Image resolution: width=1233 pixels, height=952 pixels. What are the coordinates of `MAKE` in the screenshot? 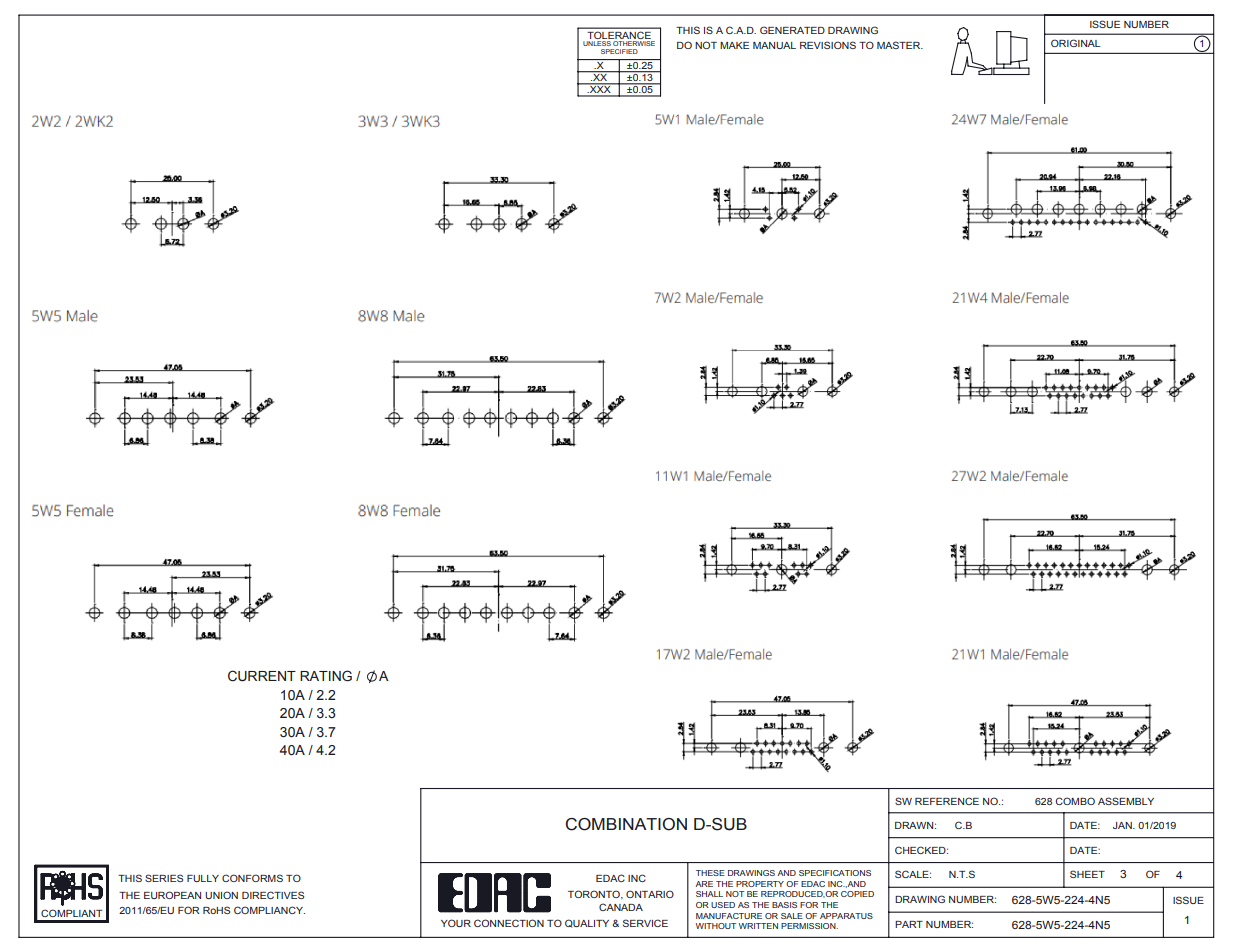 It's located at (734, 45).
